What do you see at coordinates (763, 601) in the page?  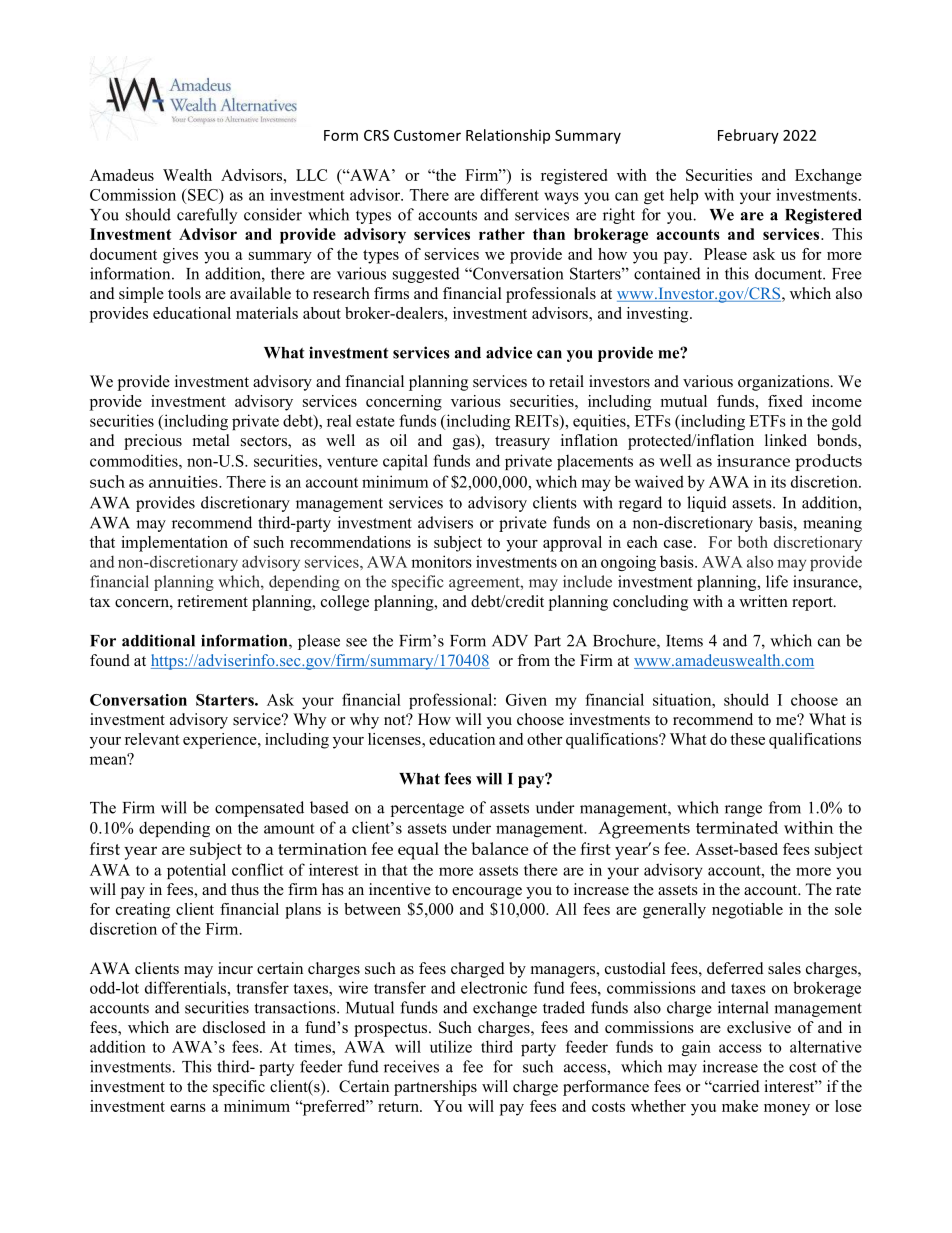 I see `written` at bounding box center [763, 601].
